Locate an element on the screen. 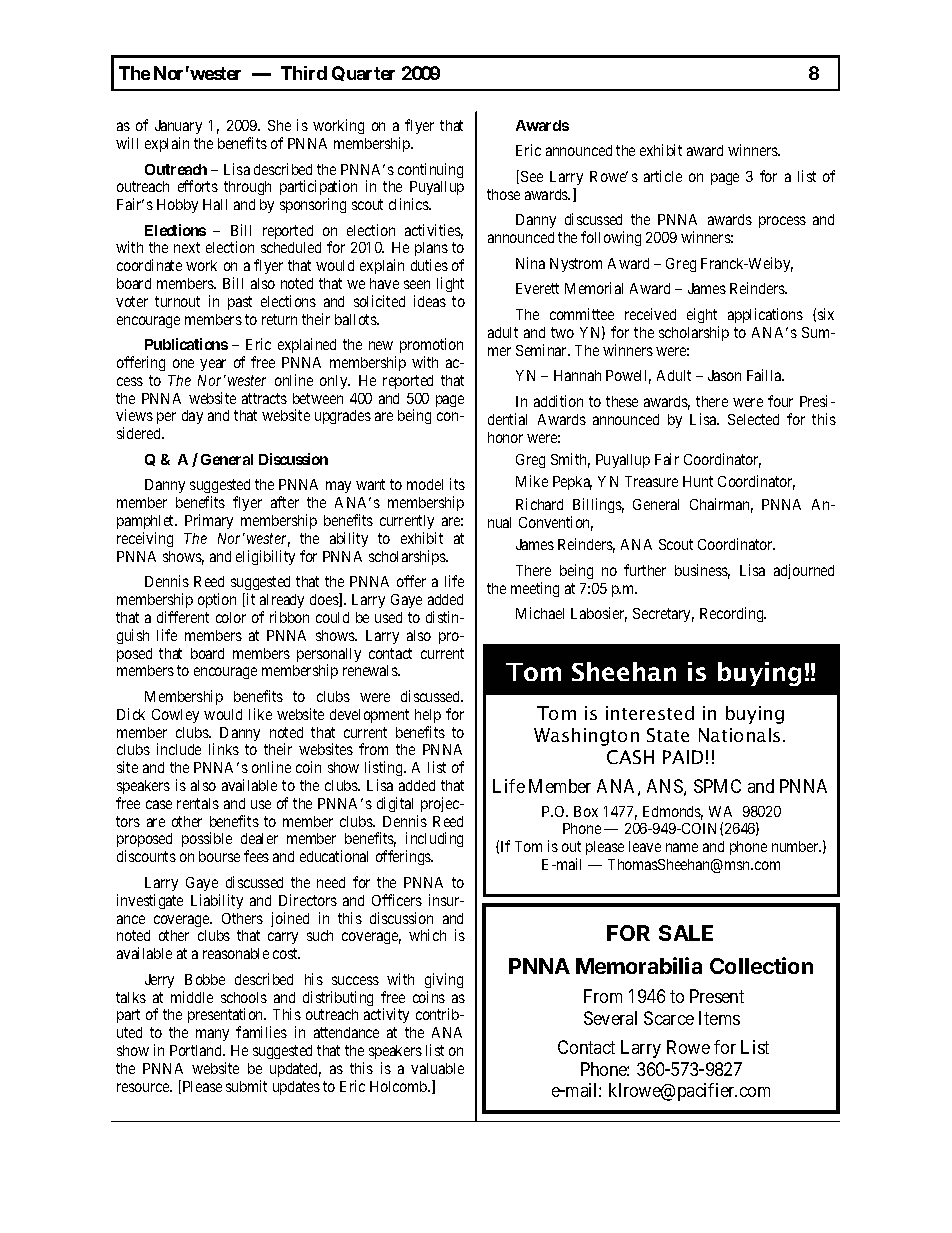  bourse is located at coordinates (219, 856).
